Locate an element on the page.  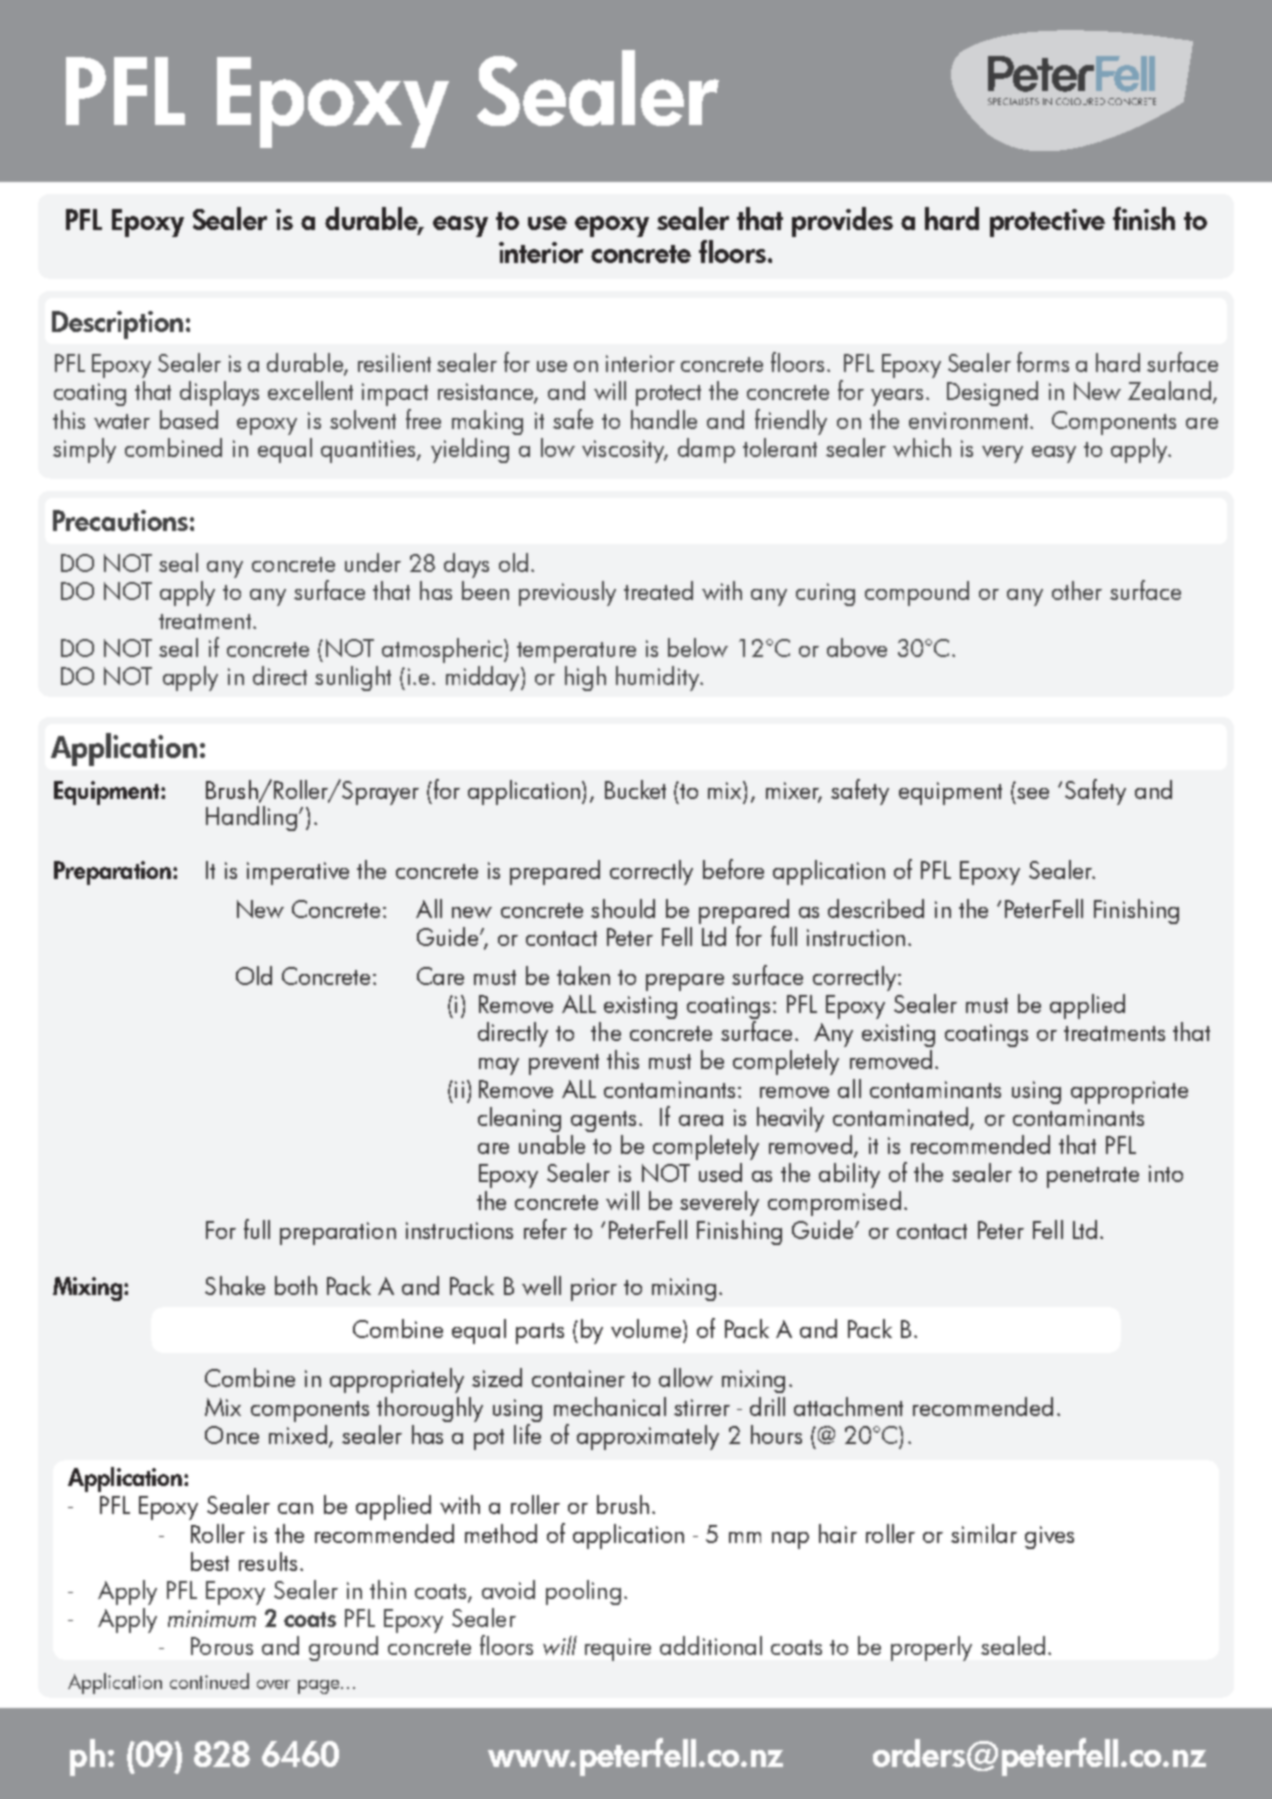
forms is located at coordinates (1043, 362).
